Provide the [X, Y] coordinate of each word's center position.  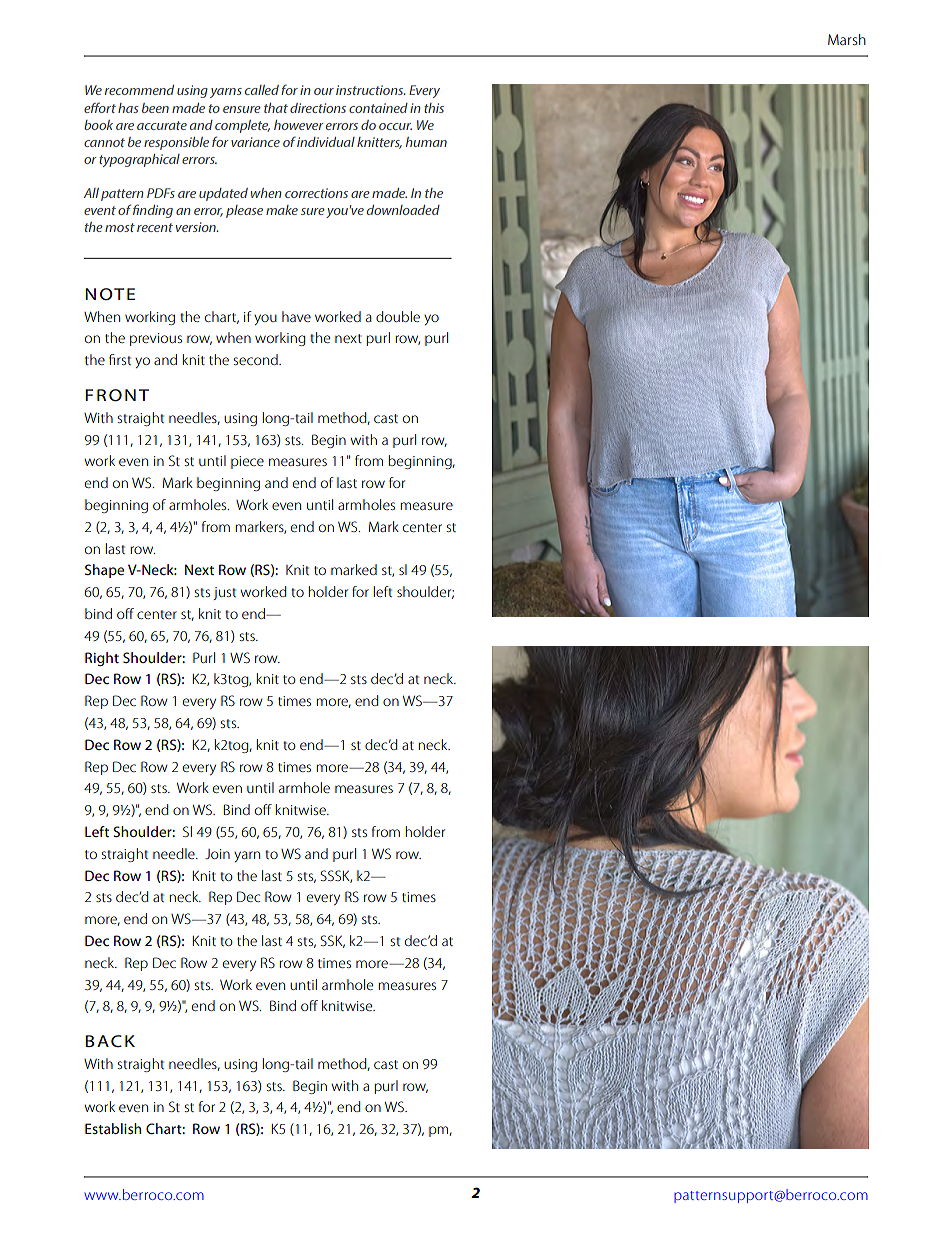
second [256, 359]
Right [102, 659]
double [398, 316]
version [197, 227]
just [224, 593]
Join [217, 854]
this [434, 108]
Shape [104, 571]
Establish [113, 1128]
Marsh [847, 39]
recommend [139, 90]
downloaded [403, 210]
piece [247, 462]
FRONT [117, 395]
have [296, 316]
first [120, 359]
